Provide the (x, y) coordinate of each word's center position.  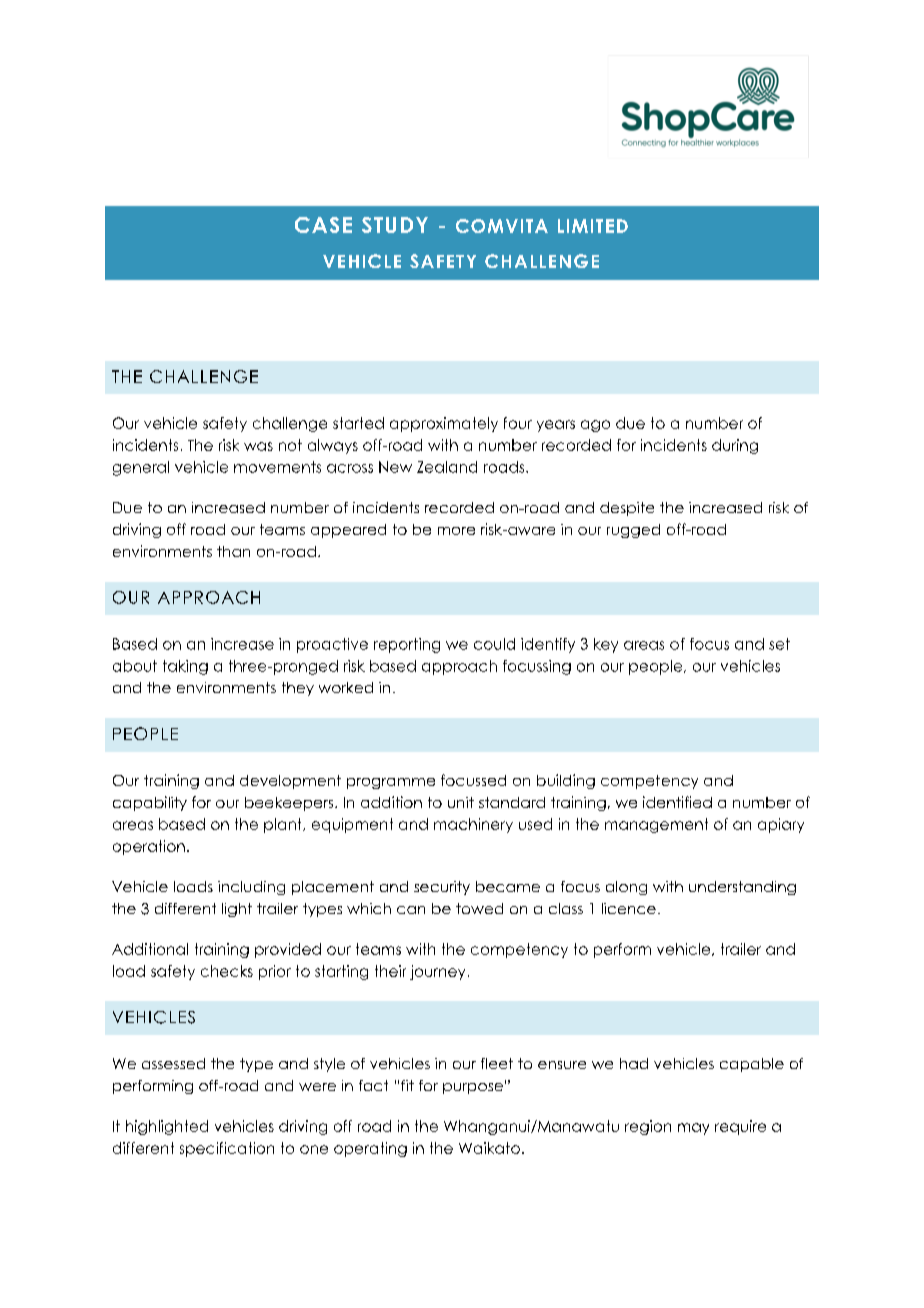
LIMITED (593, 226)
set (779, 644)
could (494, 644)
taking (185, 667)
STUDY (395, 225)
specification (227, 1149)
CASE (323, 225)
